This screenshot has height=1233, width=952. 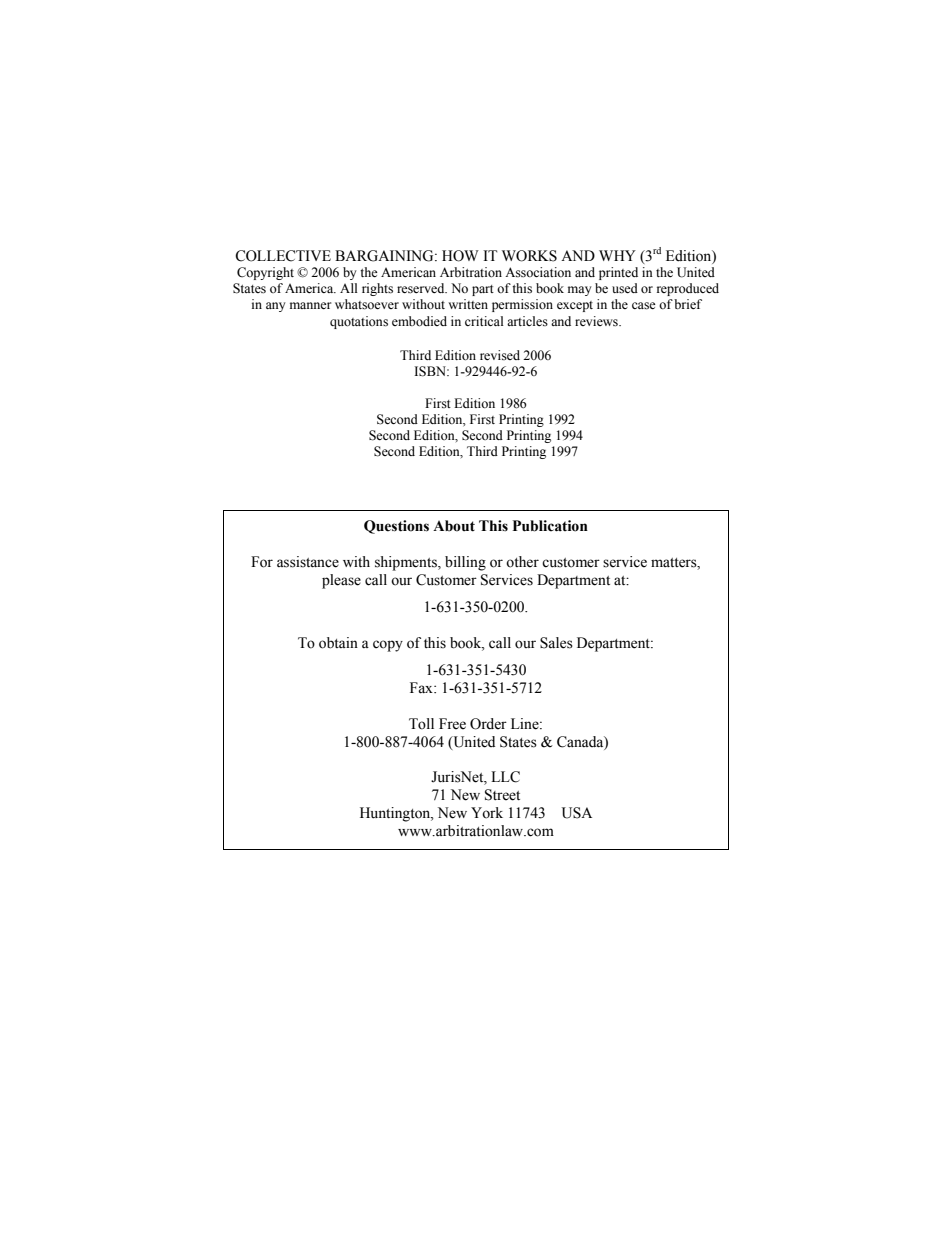 What do you see at coordinates (502, 795) in the screenshot?
I see `Street` at bounding box center [502, 795].
